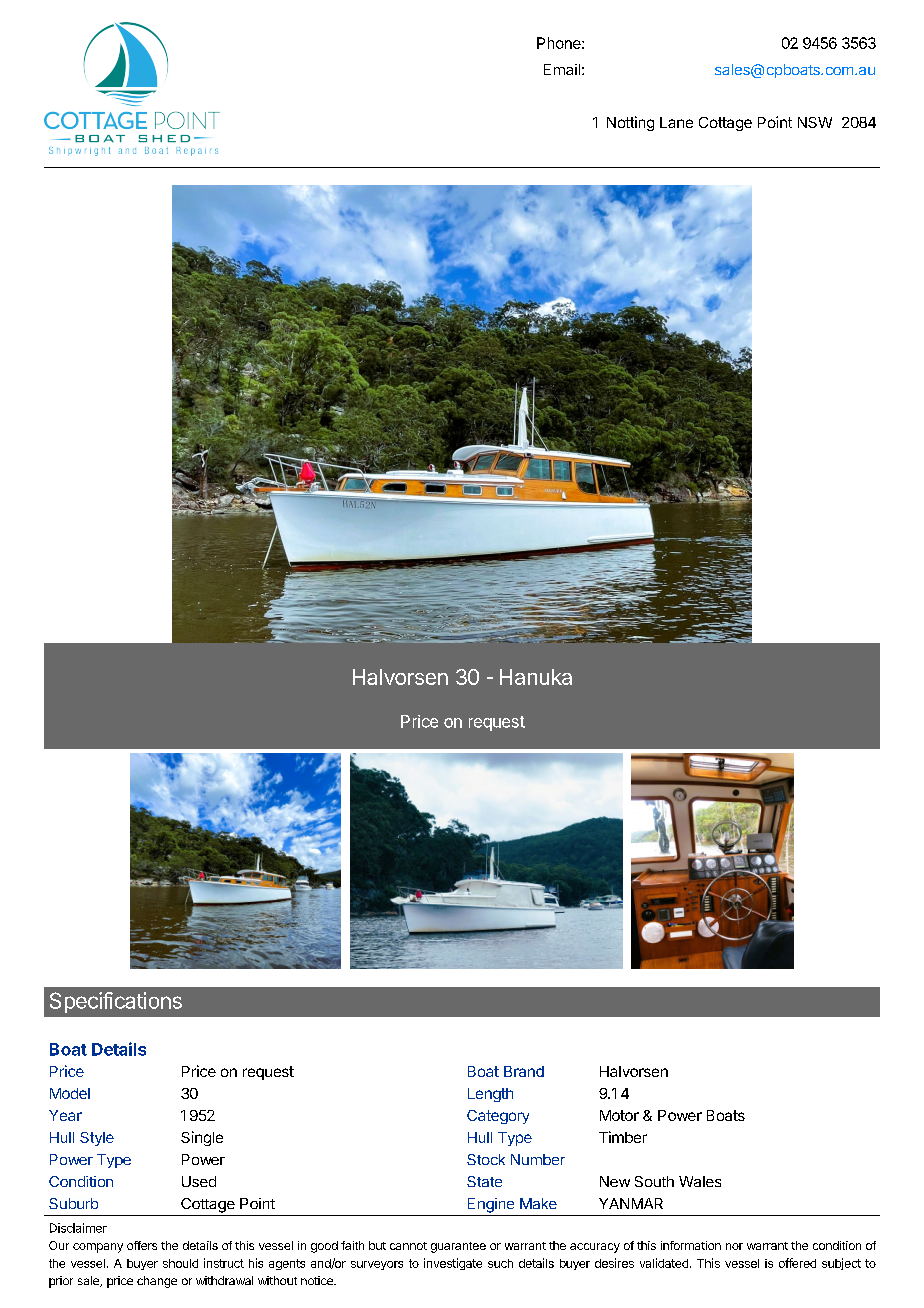 This page has width=924, height=1308. What do you see at coordinates (490, 1095) in the page?
I see `Length` at bounding box center [490, 1095].
